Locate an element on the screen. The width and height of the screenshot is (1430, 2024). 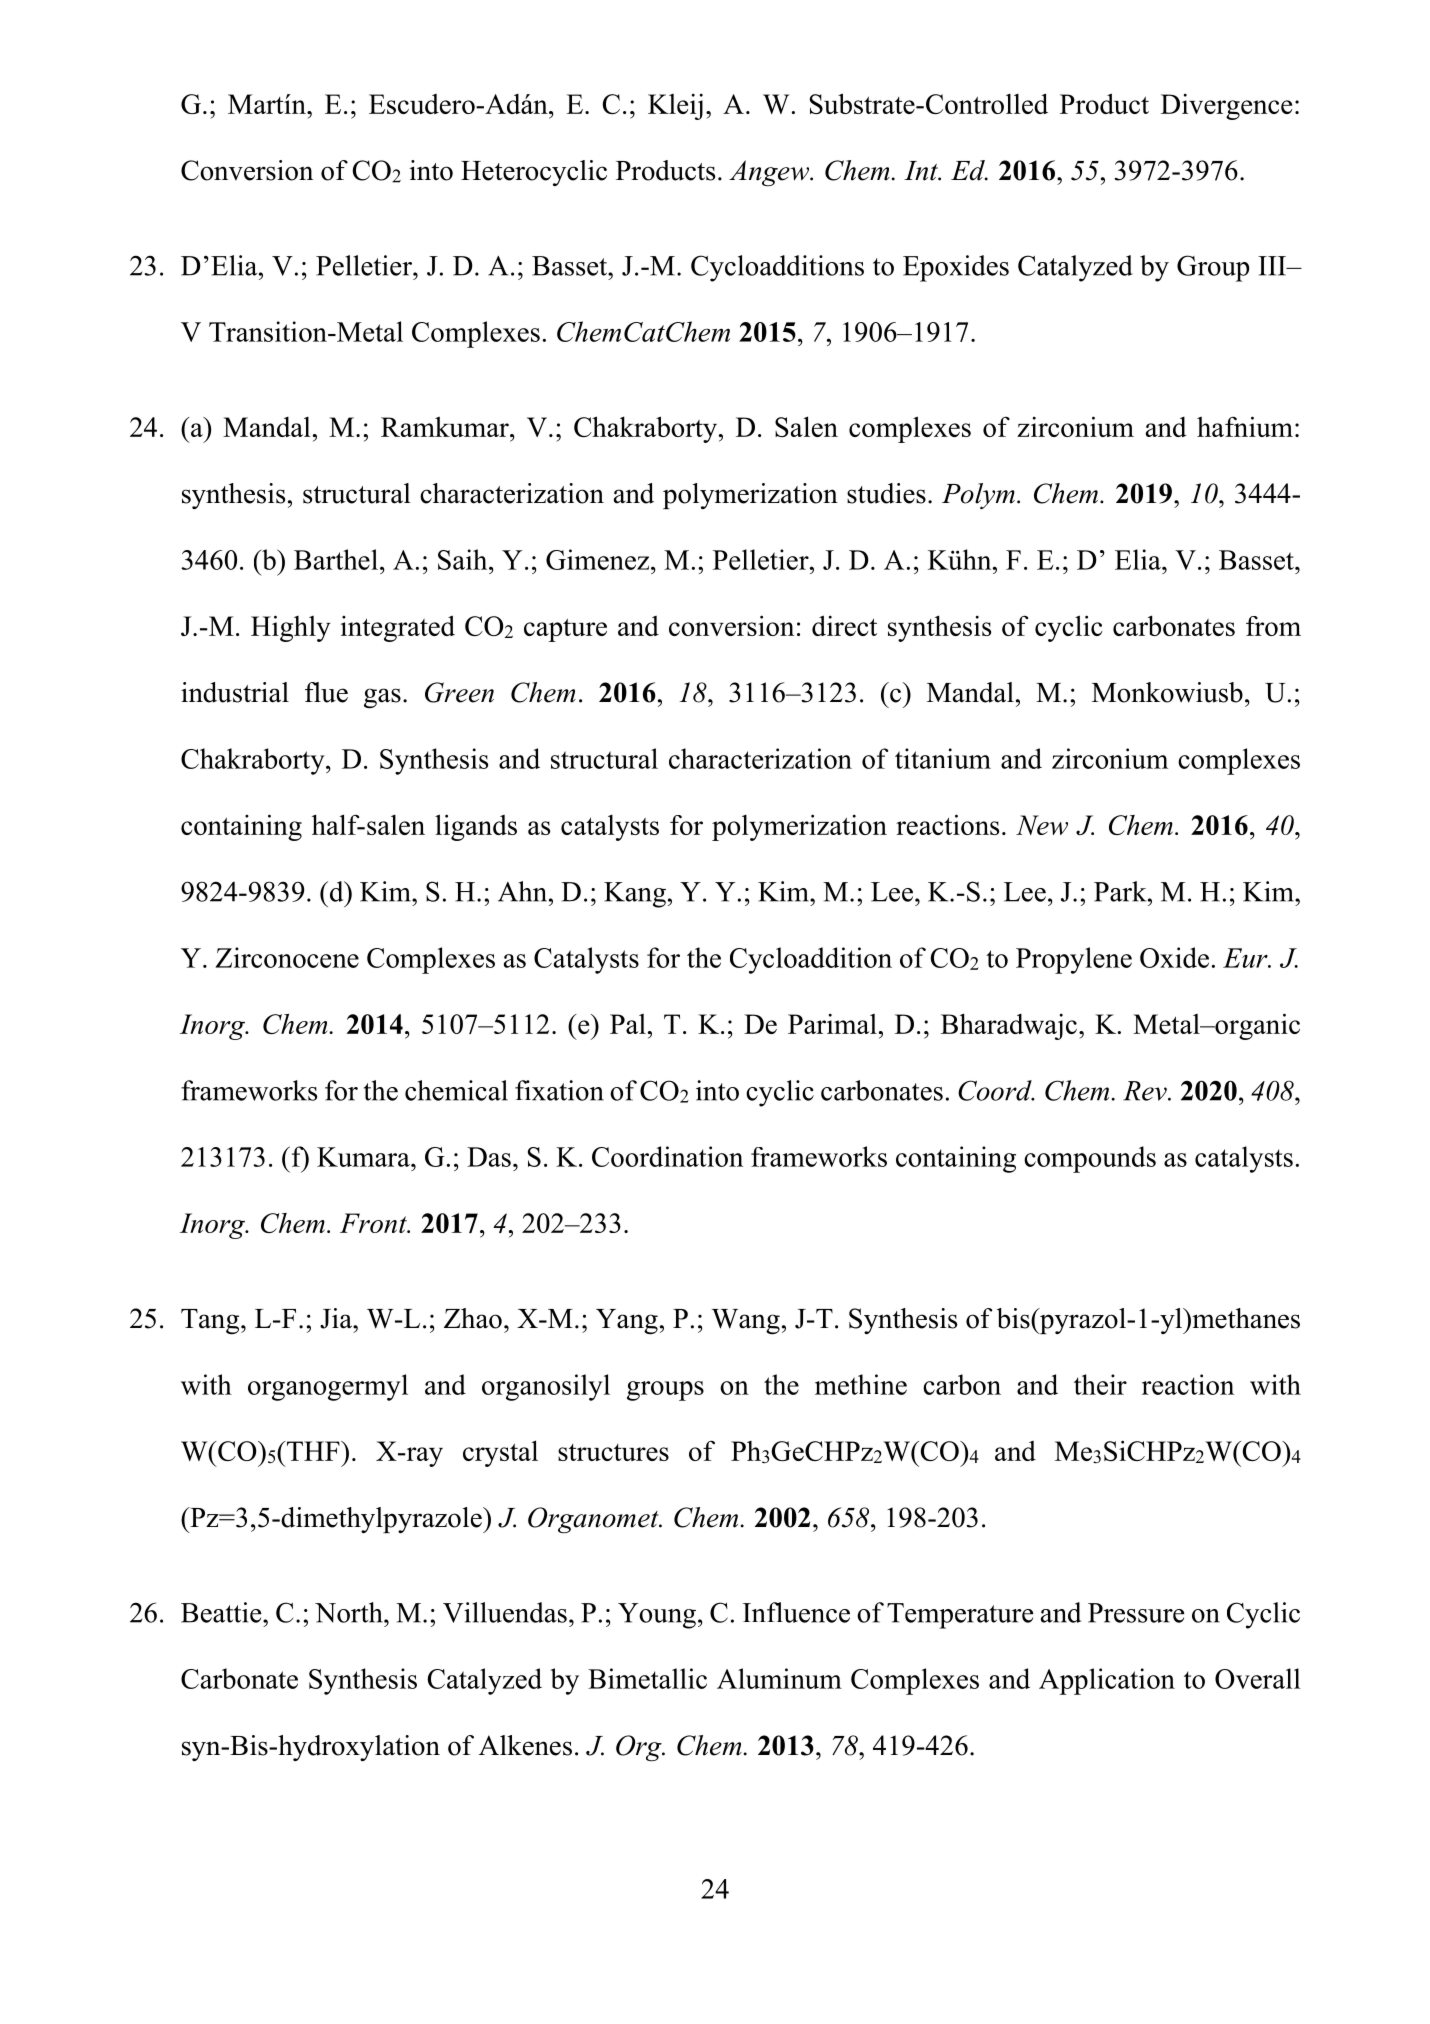
Front is located at coordinates (374, 1223).
